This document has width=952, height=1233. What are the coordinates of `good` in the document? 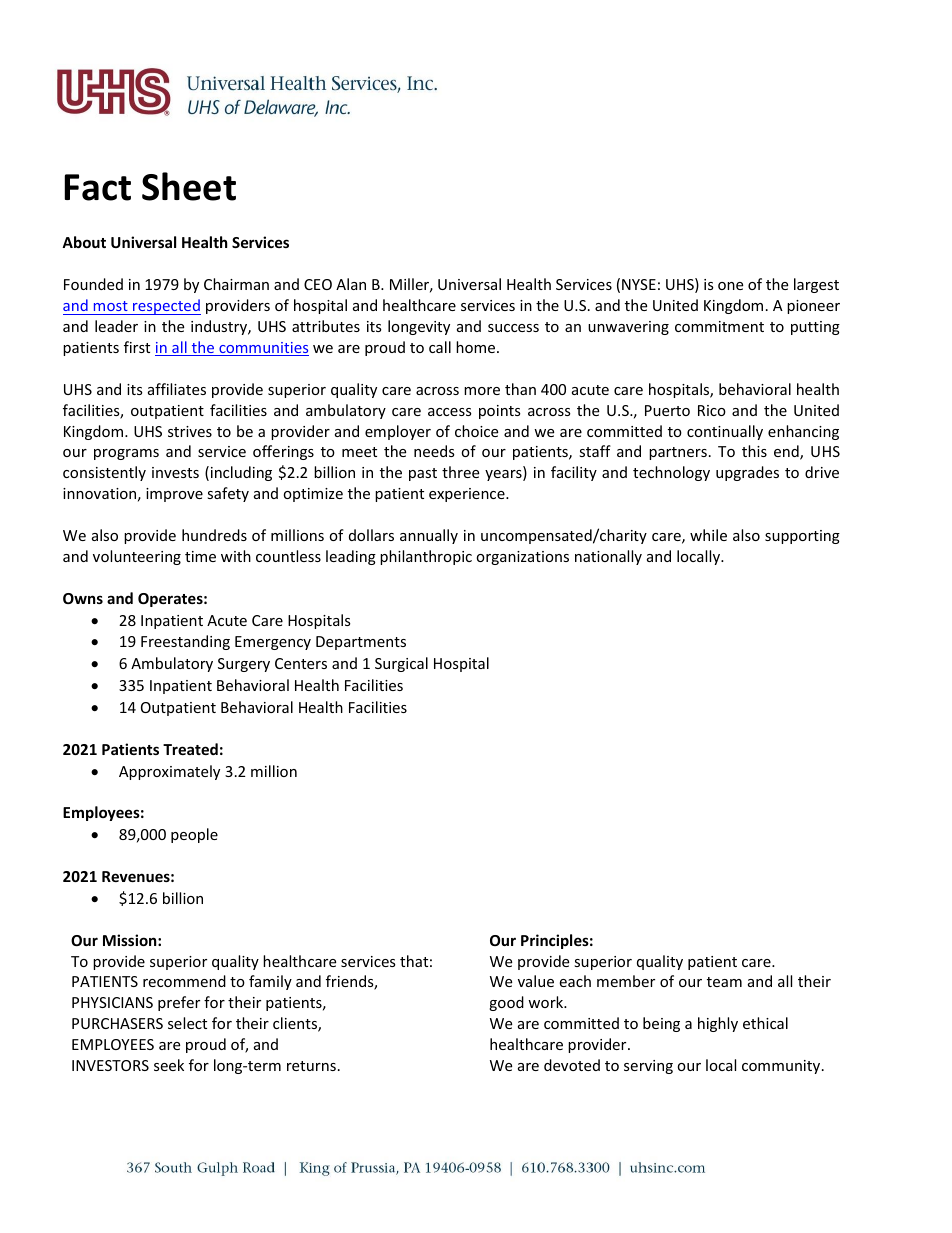 It's located at (506, 1003).
